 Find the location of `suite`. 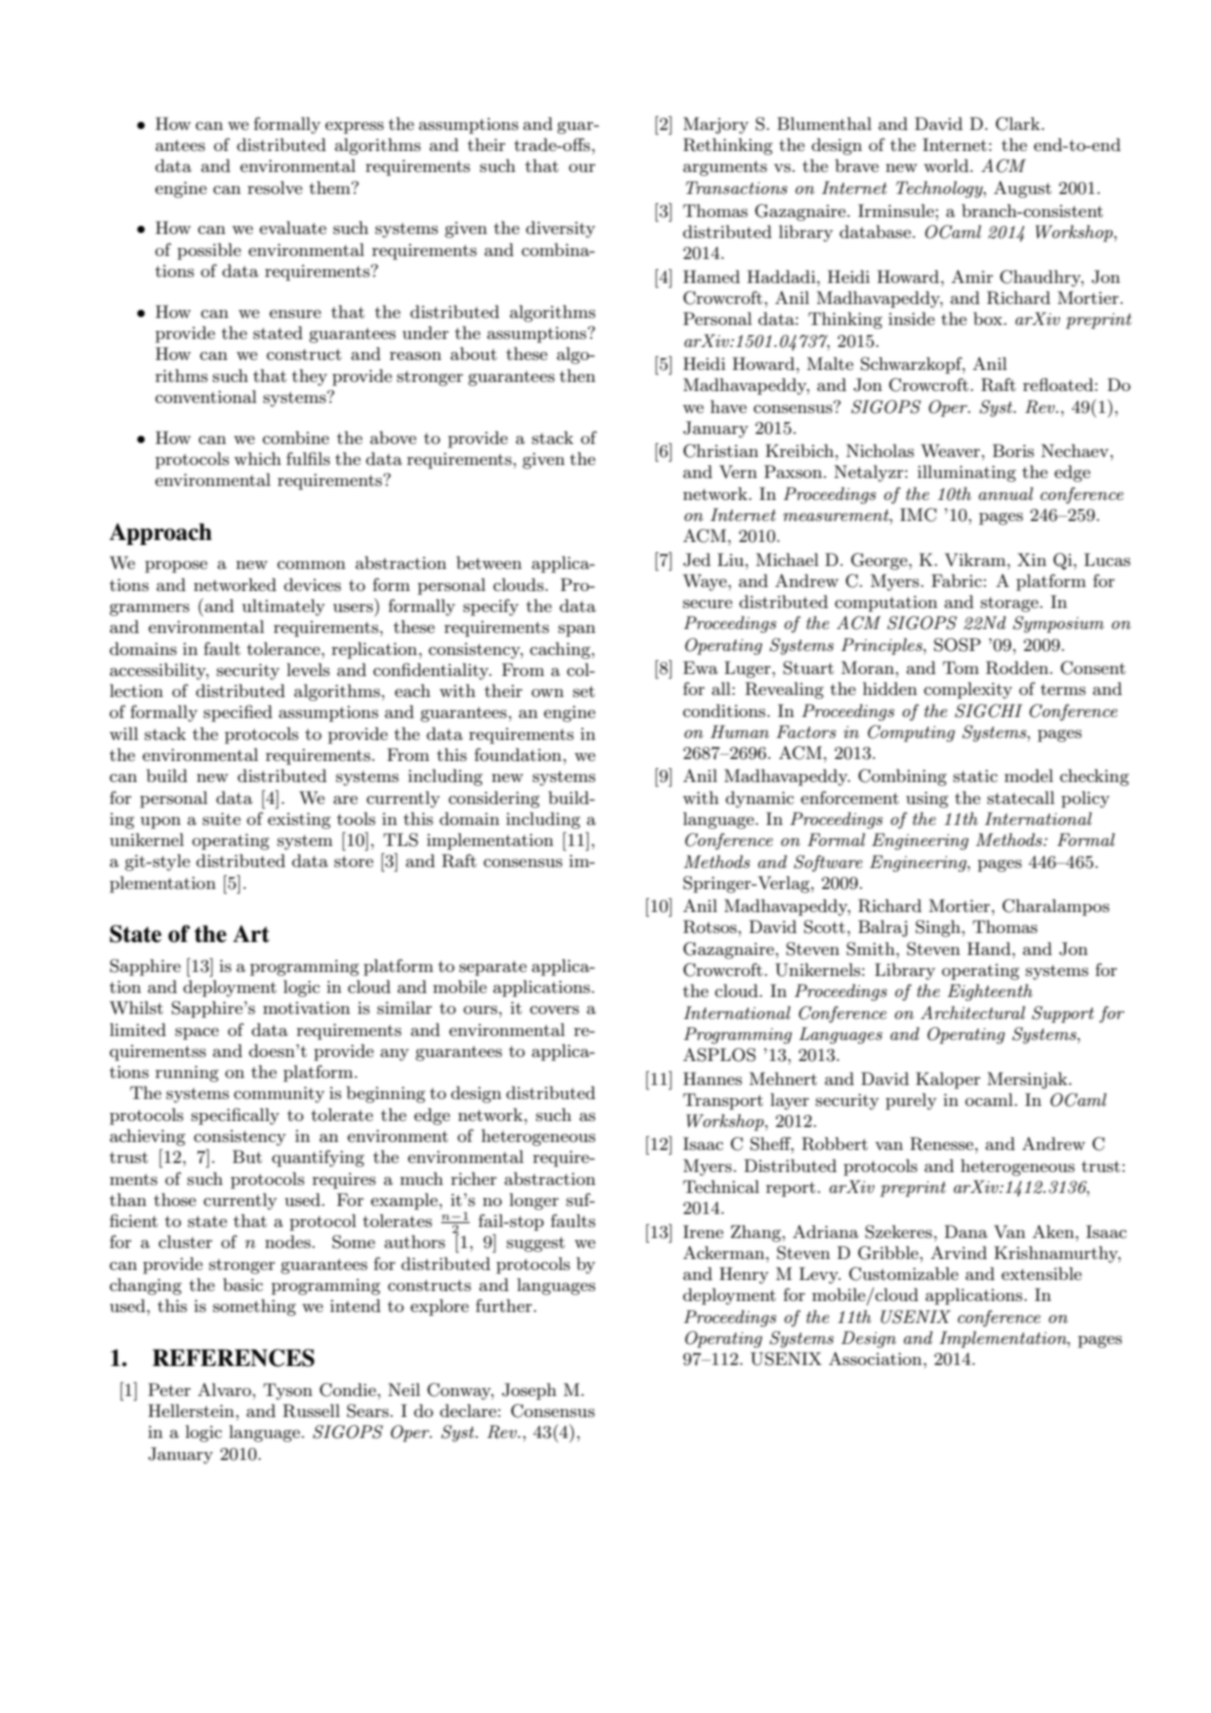

suite is located at coordinates (222, 819).
